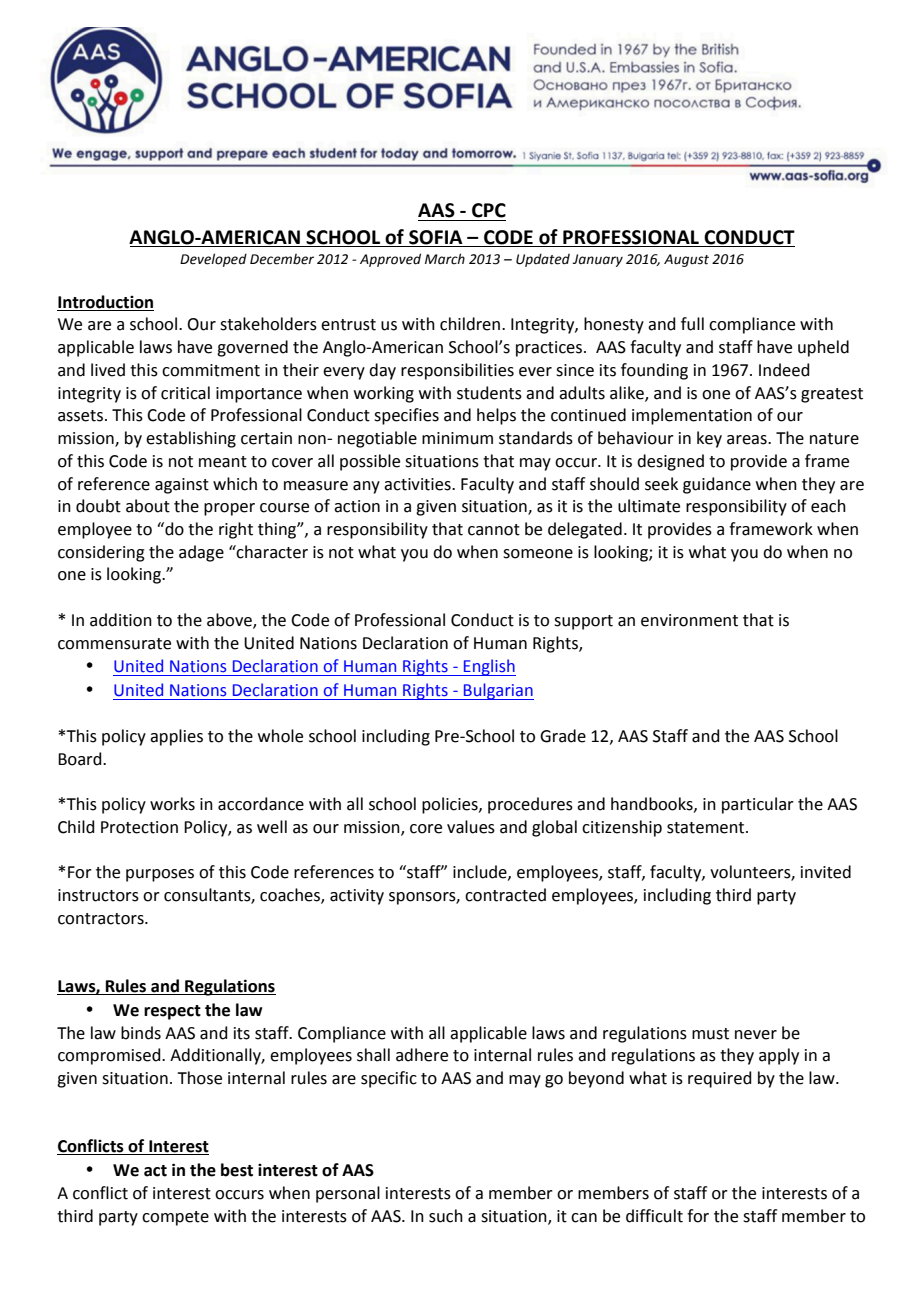 The height and width of the screenshot is (1308, 924). What do you see at coordinates (175, 1218) in the screenshot?
I see `compete` at bounding box center [175, 1218].
